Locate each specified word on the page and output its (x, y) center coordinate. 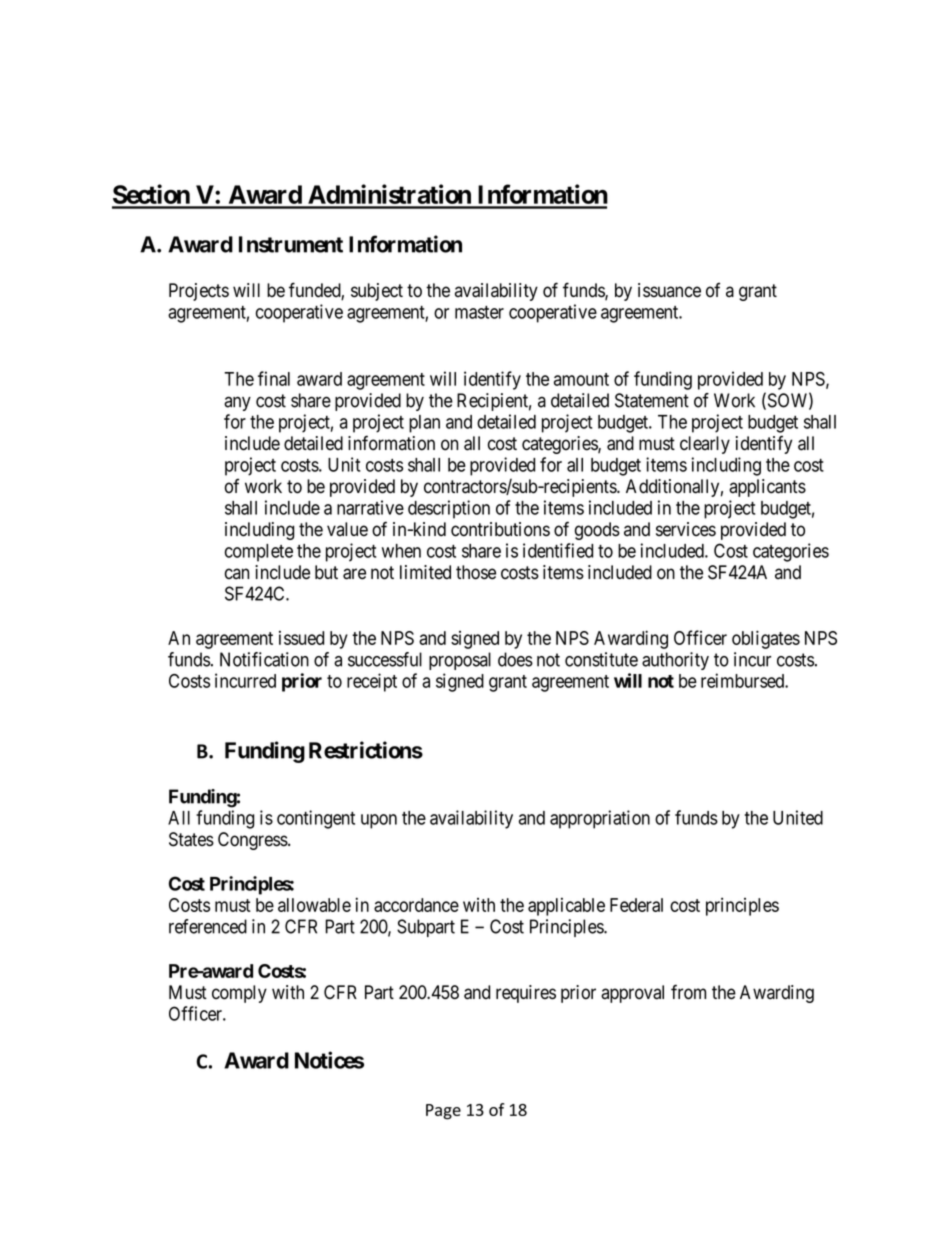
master (479, 312)
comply (239, 994)
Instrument (291, 244)
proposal (460, 661)
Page (443, 1112)
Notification (264, 659)
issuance (669, 290)
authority (675, 661)
